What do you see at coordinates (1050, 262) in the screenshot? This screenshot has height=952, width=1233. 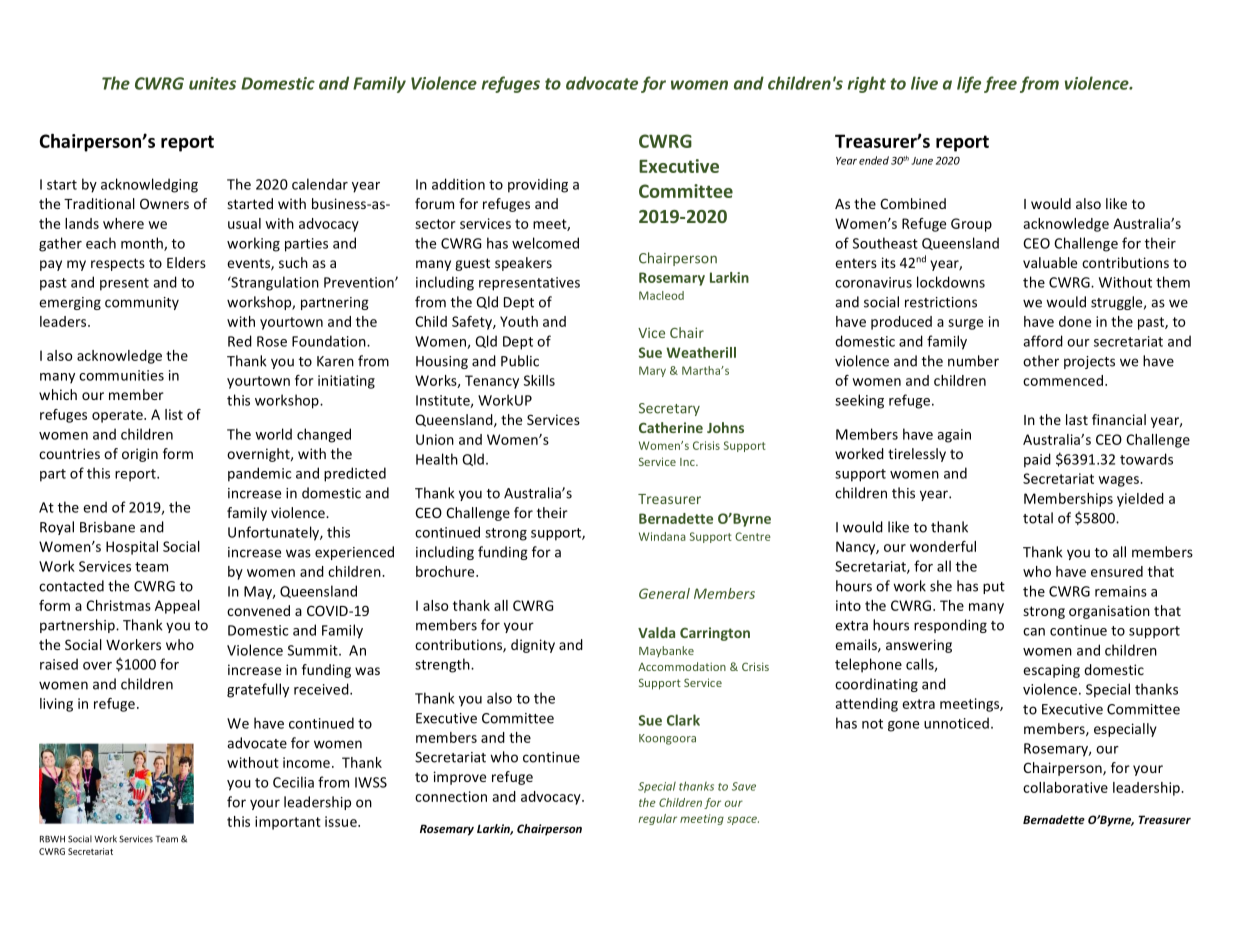 I see `valuable` at bounding box center [1050, 262].
